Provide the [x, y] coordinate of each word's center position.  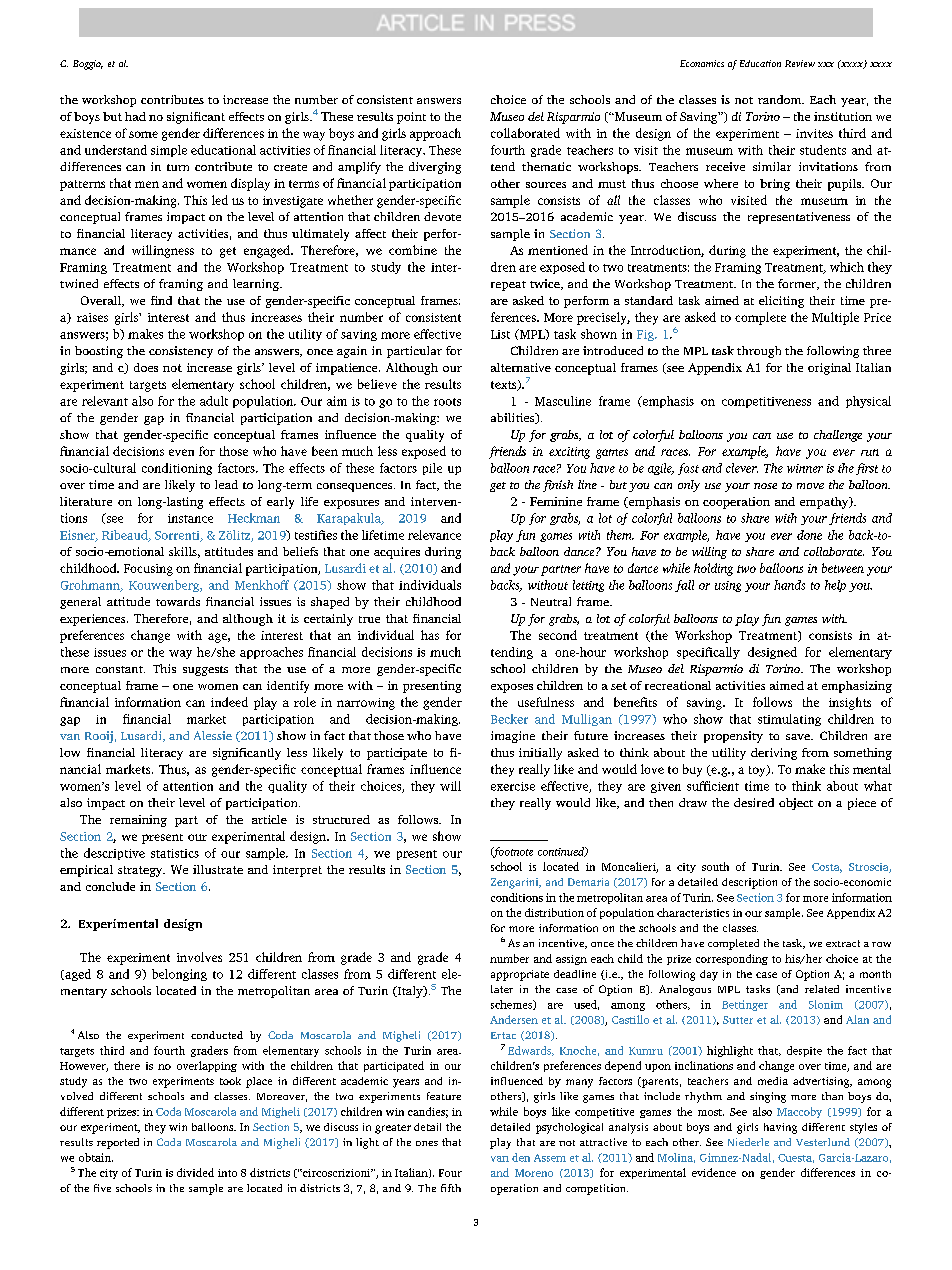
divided [195, 1172]
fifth [451, 1188]
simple [169, 151]
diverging [435, 168]
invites [814, 133]
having [780, 1128]
